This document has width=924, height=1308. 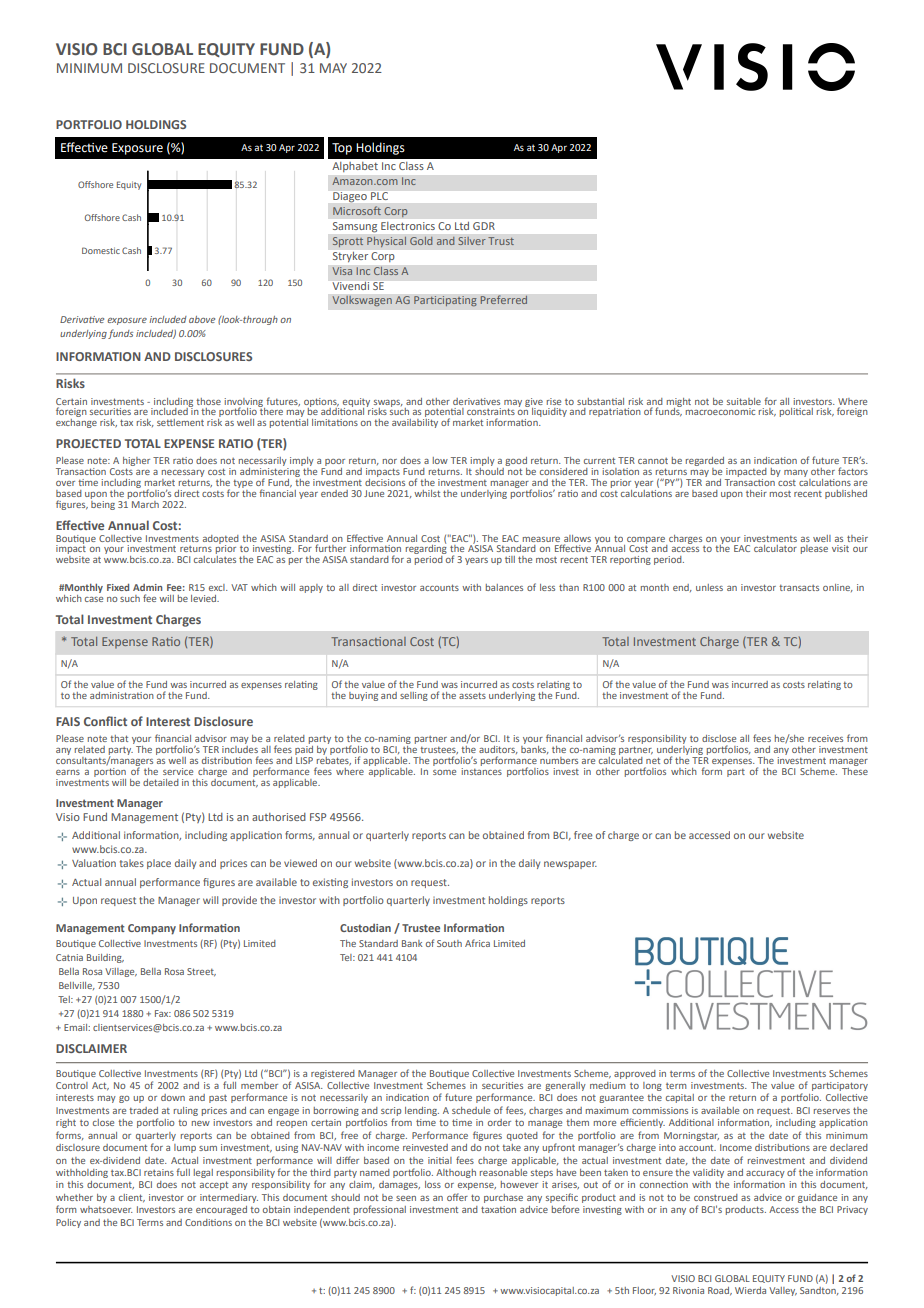 I want to click on Conditions, so click(x=208, y=1222).
